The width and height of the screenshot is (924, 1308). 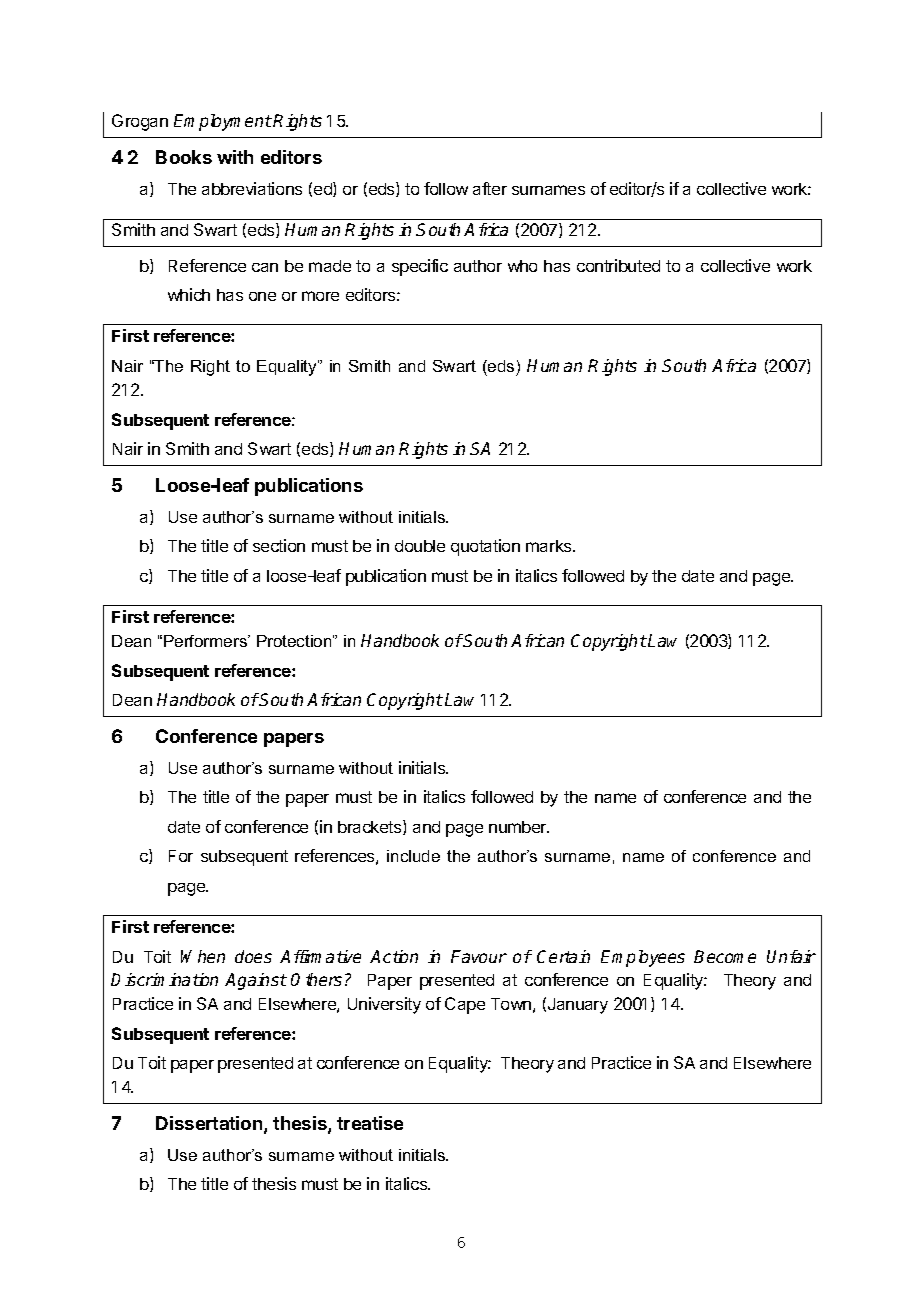 What do you see at coordinates (210, 1124) in the screenshot?
I see `Dissertation` at bounding box center [210, 1124].
